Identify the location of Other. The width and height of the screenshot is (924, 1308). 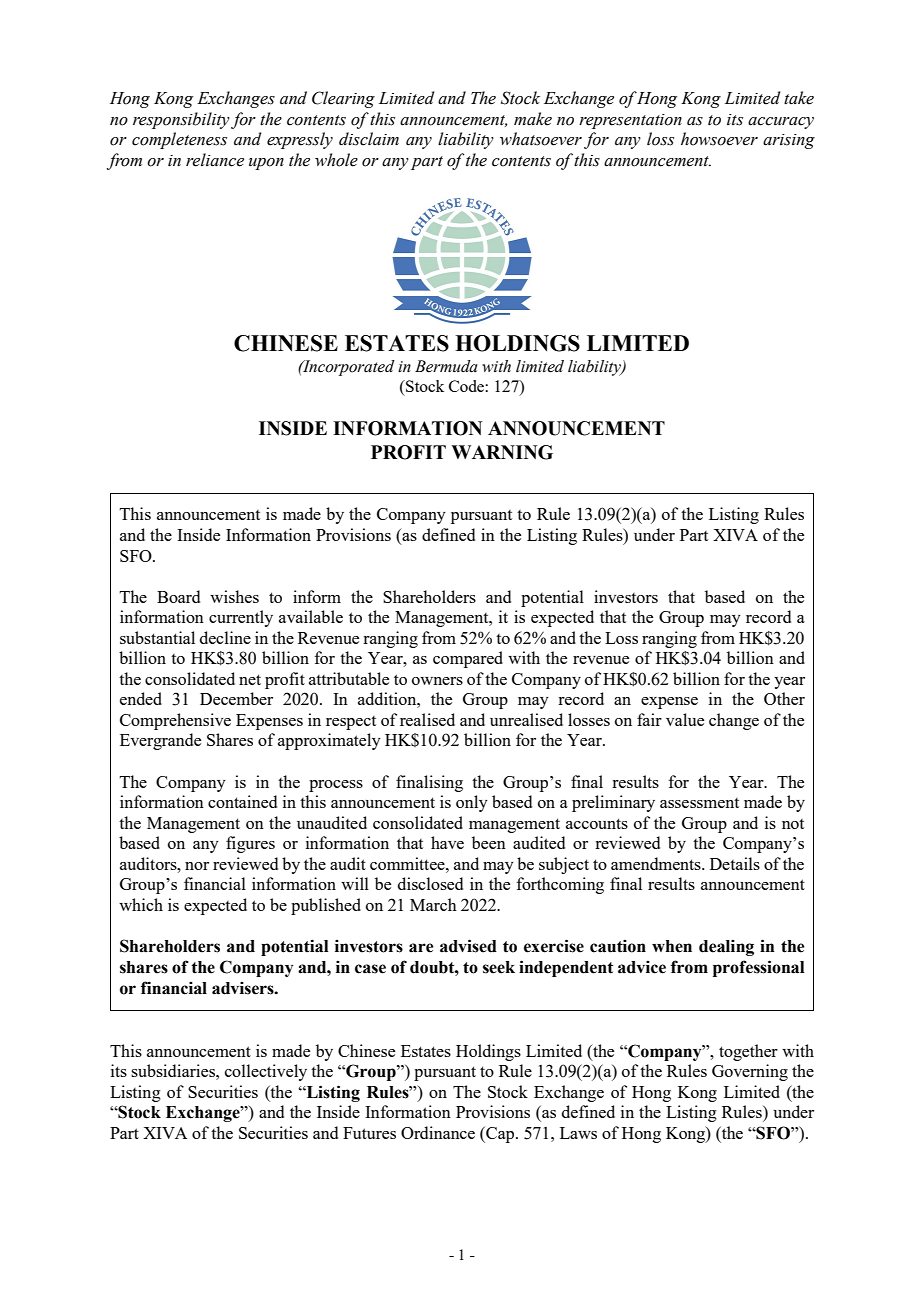
(784, 698).
